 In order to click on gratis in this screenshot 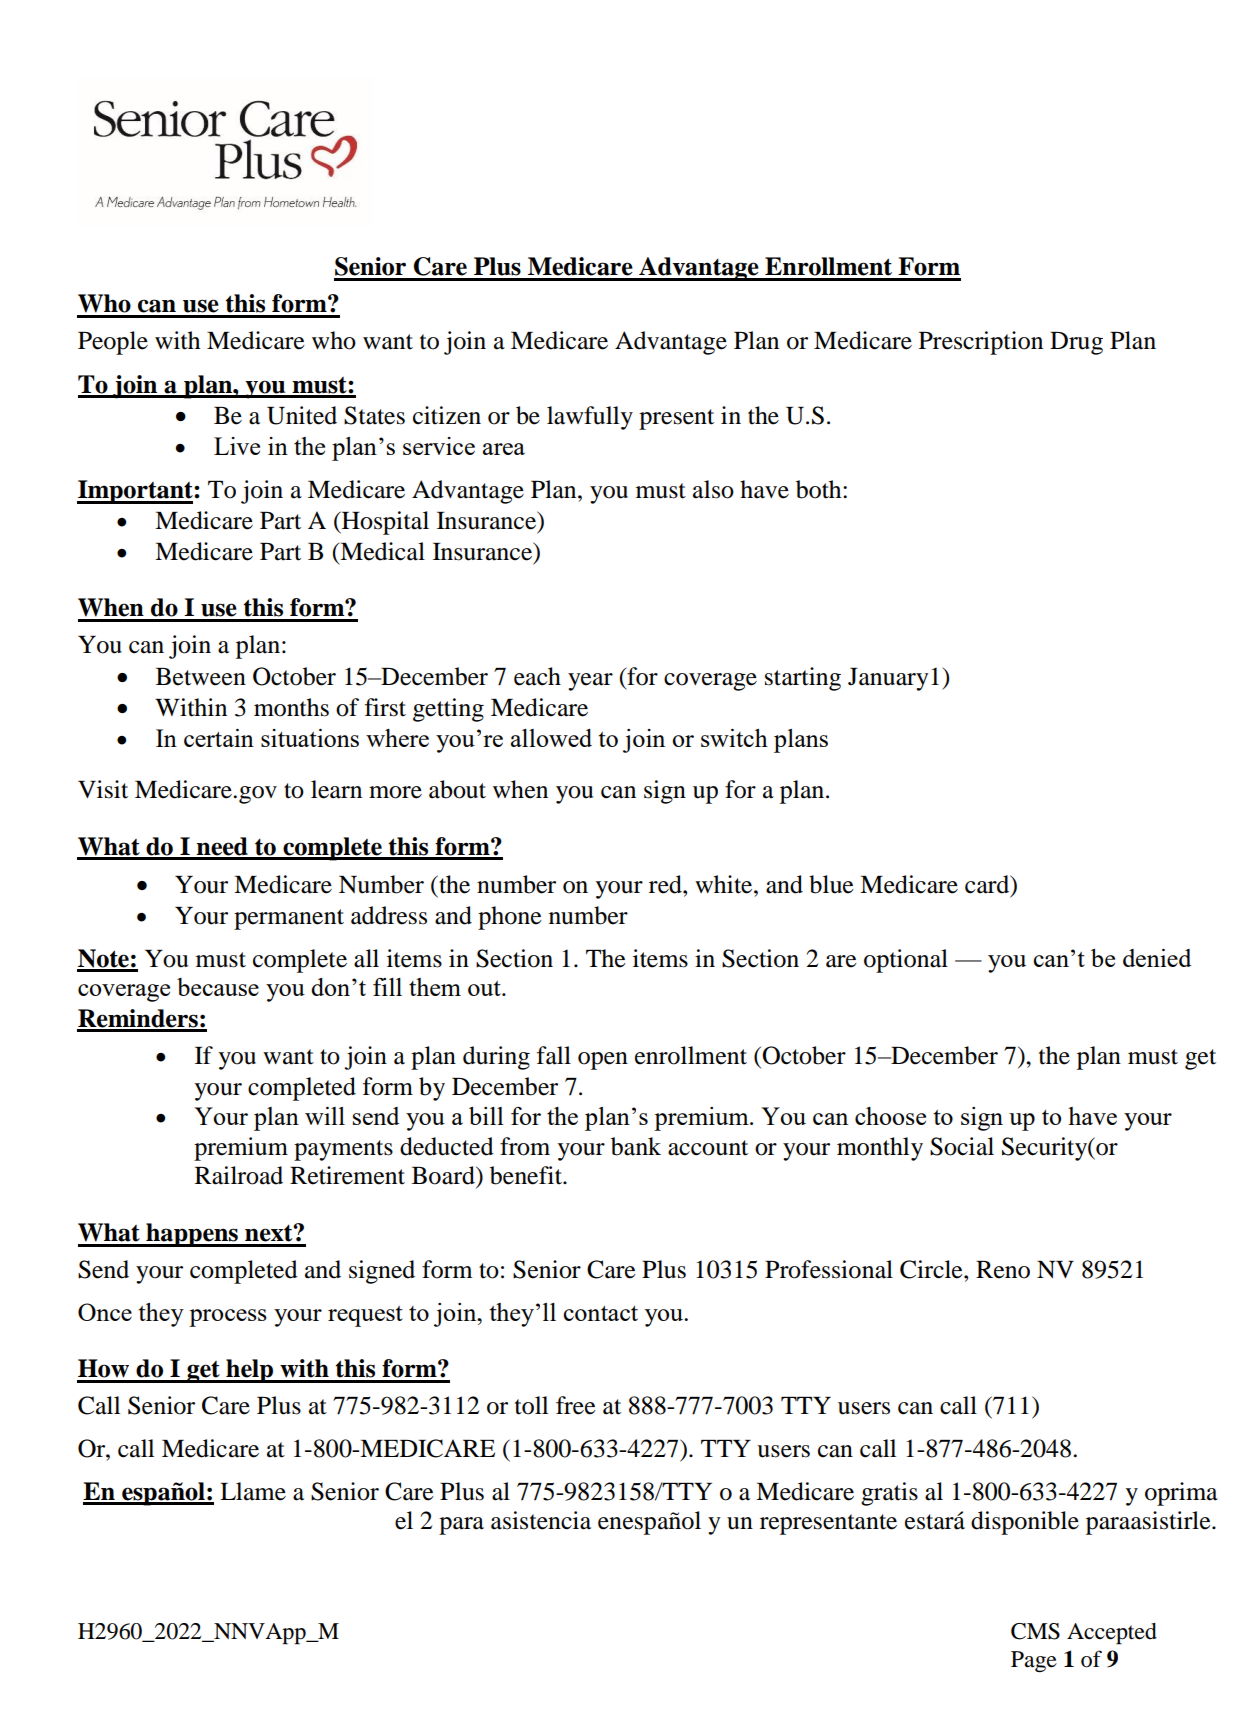, I will do `click(889, 1494)`.
